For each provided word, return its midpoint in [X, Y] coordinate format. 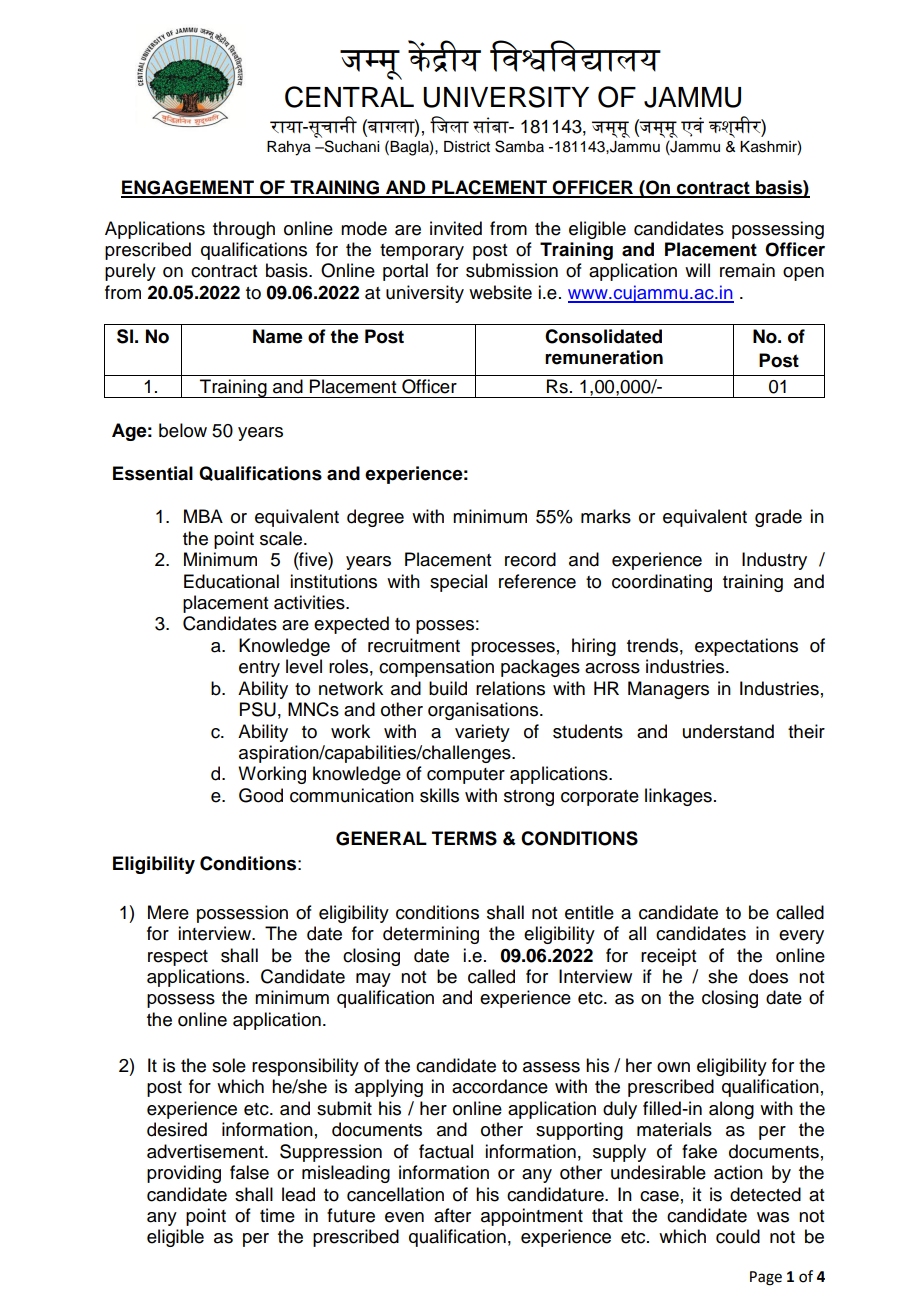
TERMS [464, 838]
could [738, 1236]
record [530, 559]
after [452, 1215]
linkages [678, 797]
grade [778, 518]
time [277, 1215]
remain [747, 270]
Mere [168, 912]
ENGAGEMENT [188, 188]
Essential [153, 473]
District [467, 147]
